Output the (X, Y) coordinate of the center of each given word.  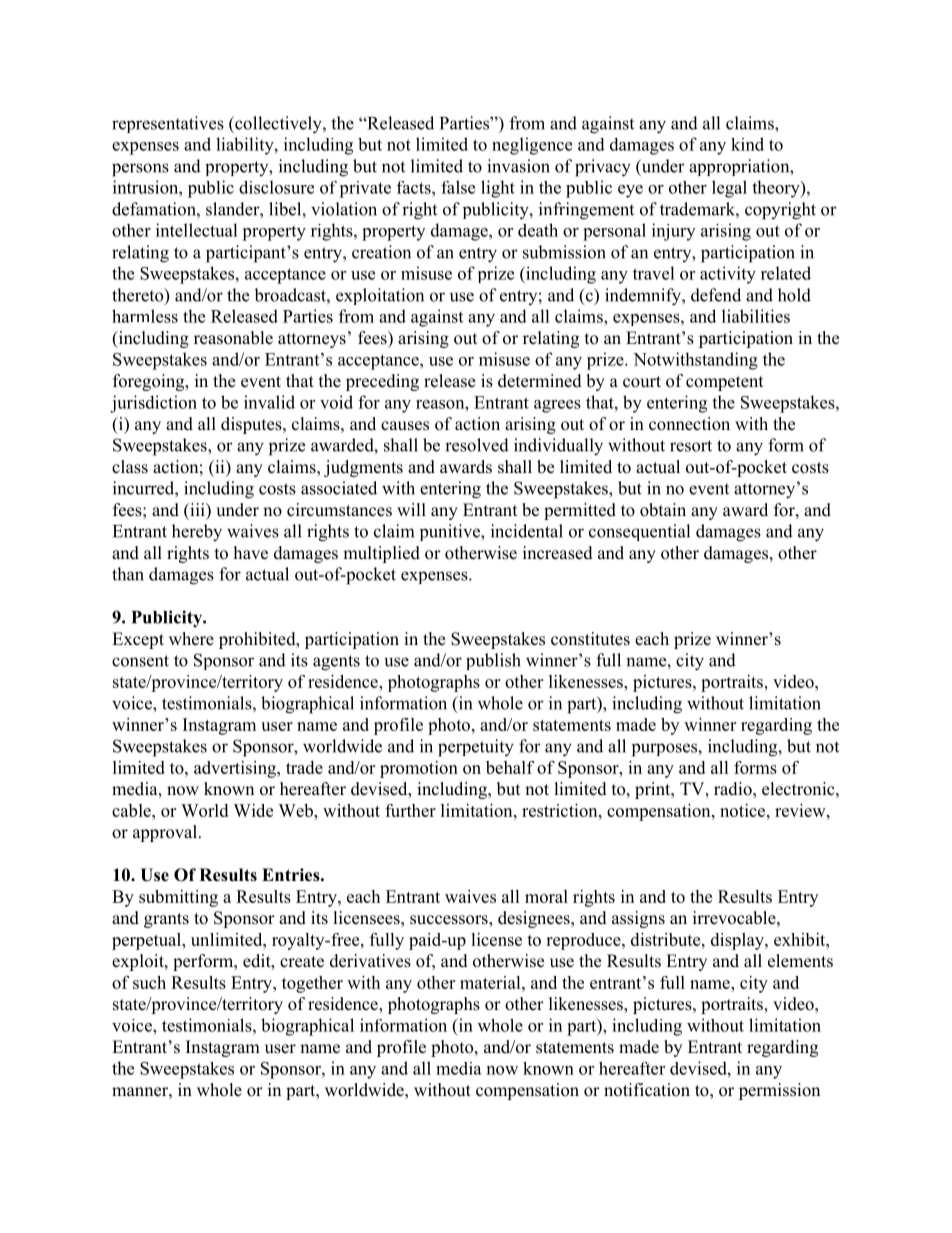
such (149, 982)
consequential (639, 532)
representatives (168, 124)
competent (724, 383)
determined (540, 381)
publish (493, 661)
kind (747, 144)
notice (744, 810)
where (191, 639)
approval (166, 833)
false (458, 187)
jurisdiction (153, 404)
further (410, 810)
